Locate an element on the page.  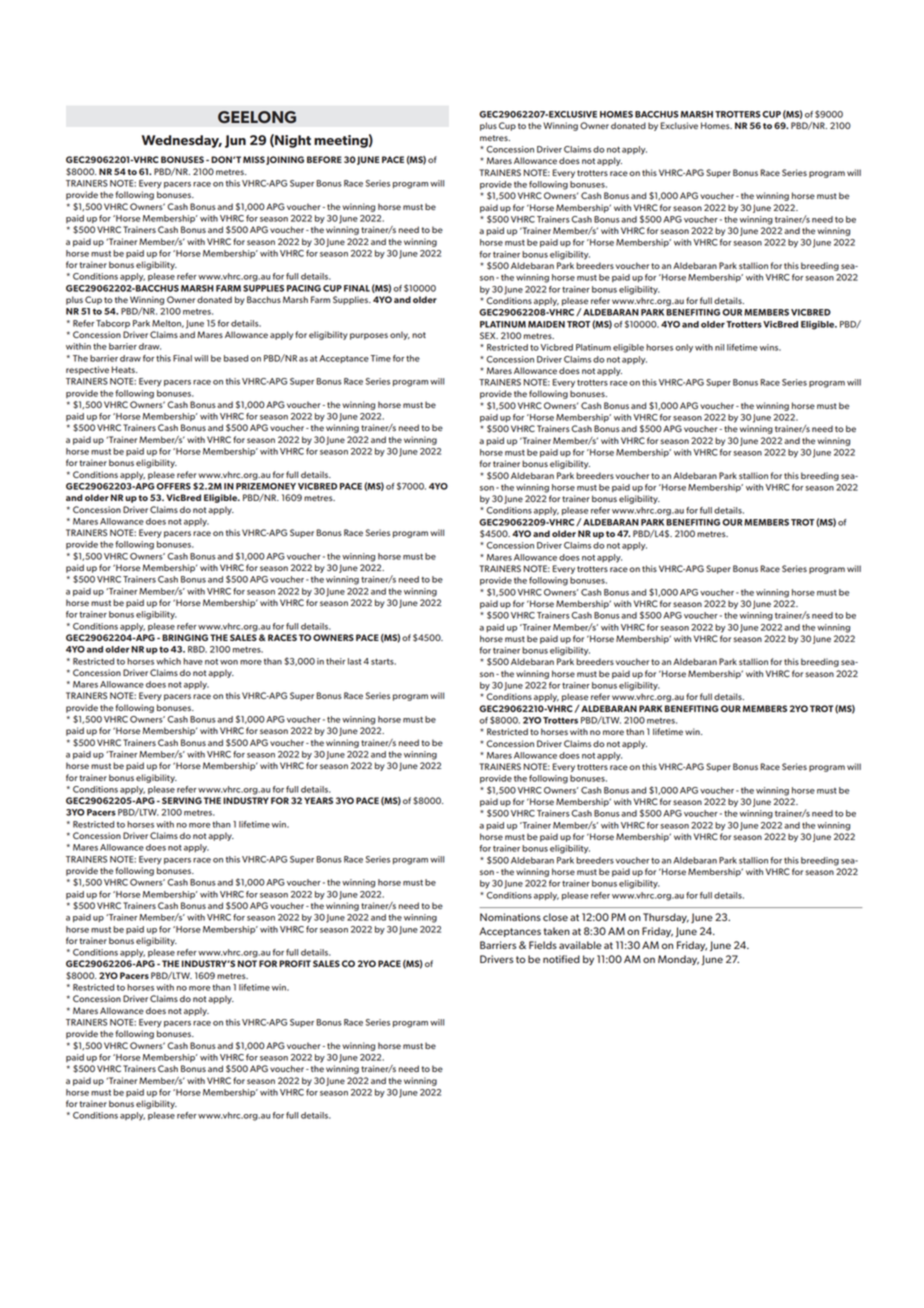
PROFIT is located at coordinates (295, 963).
